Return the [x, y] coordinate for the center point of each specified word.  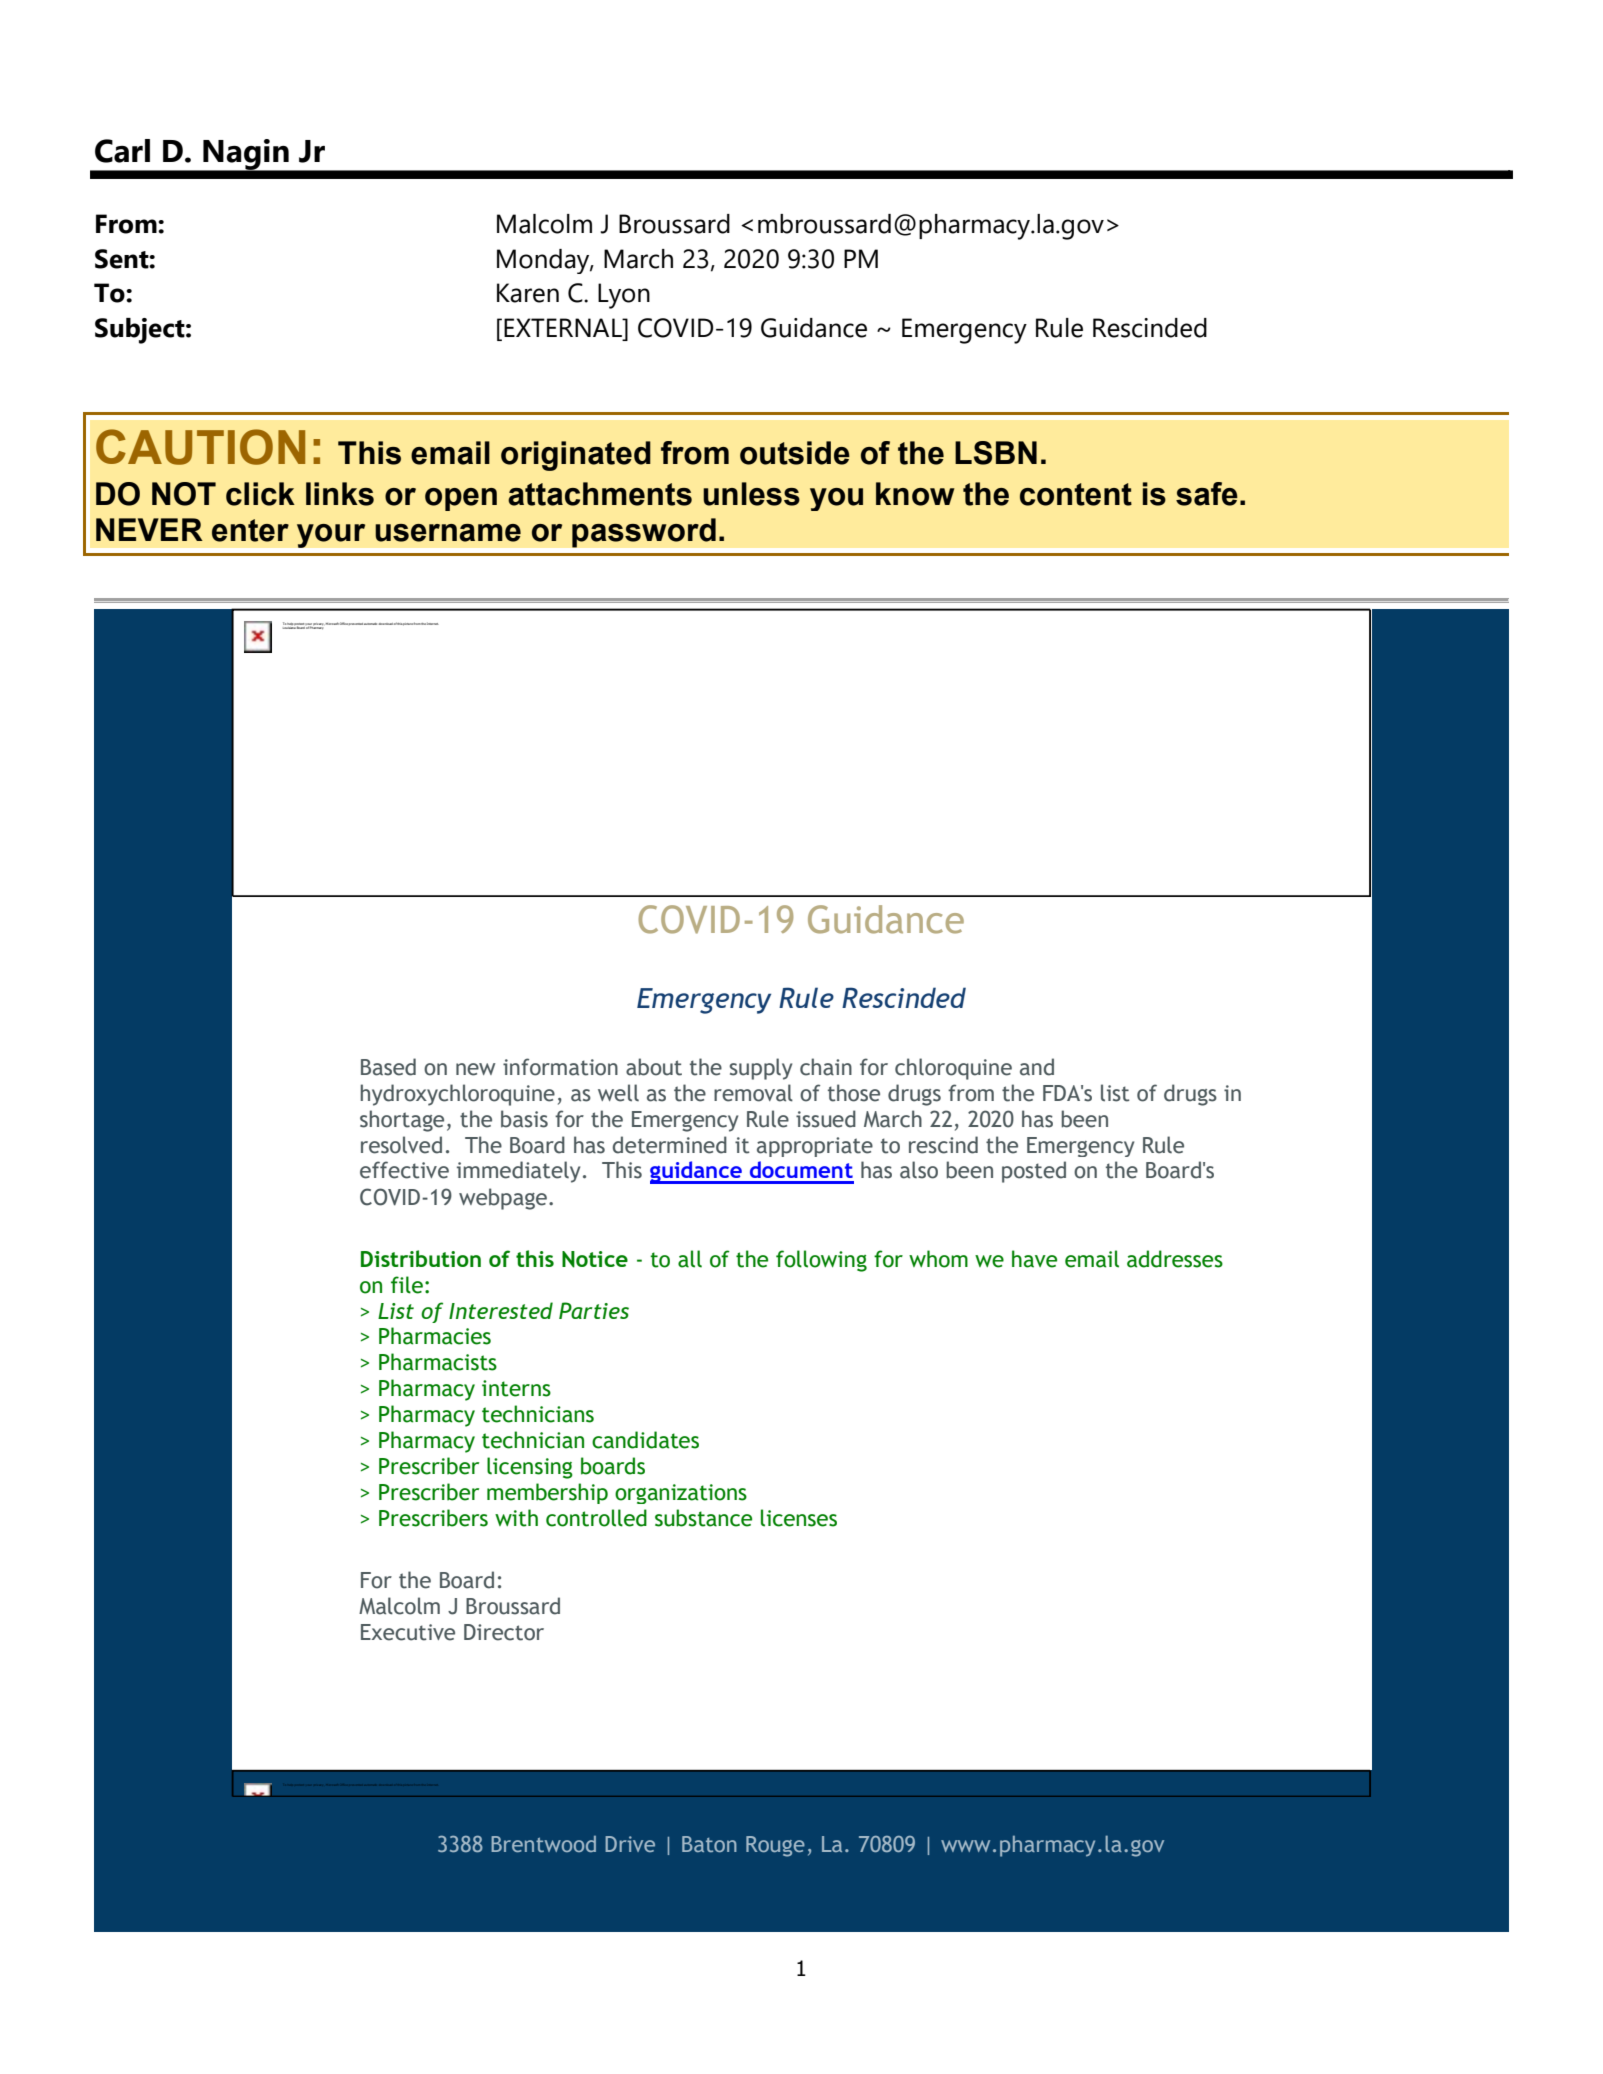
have [1034, 1259]
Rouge [775, 1846]
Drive [630, 1844]
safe [1207, 494]
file [407, 1285]
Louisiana [290, 626]
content [1076, 494]
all [690, 1259]
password [644, 533]
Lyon [624, 296]
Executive [408, 1632]
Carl [122, 151]
